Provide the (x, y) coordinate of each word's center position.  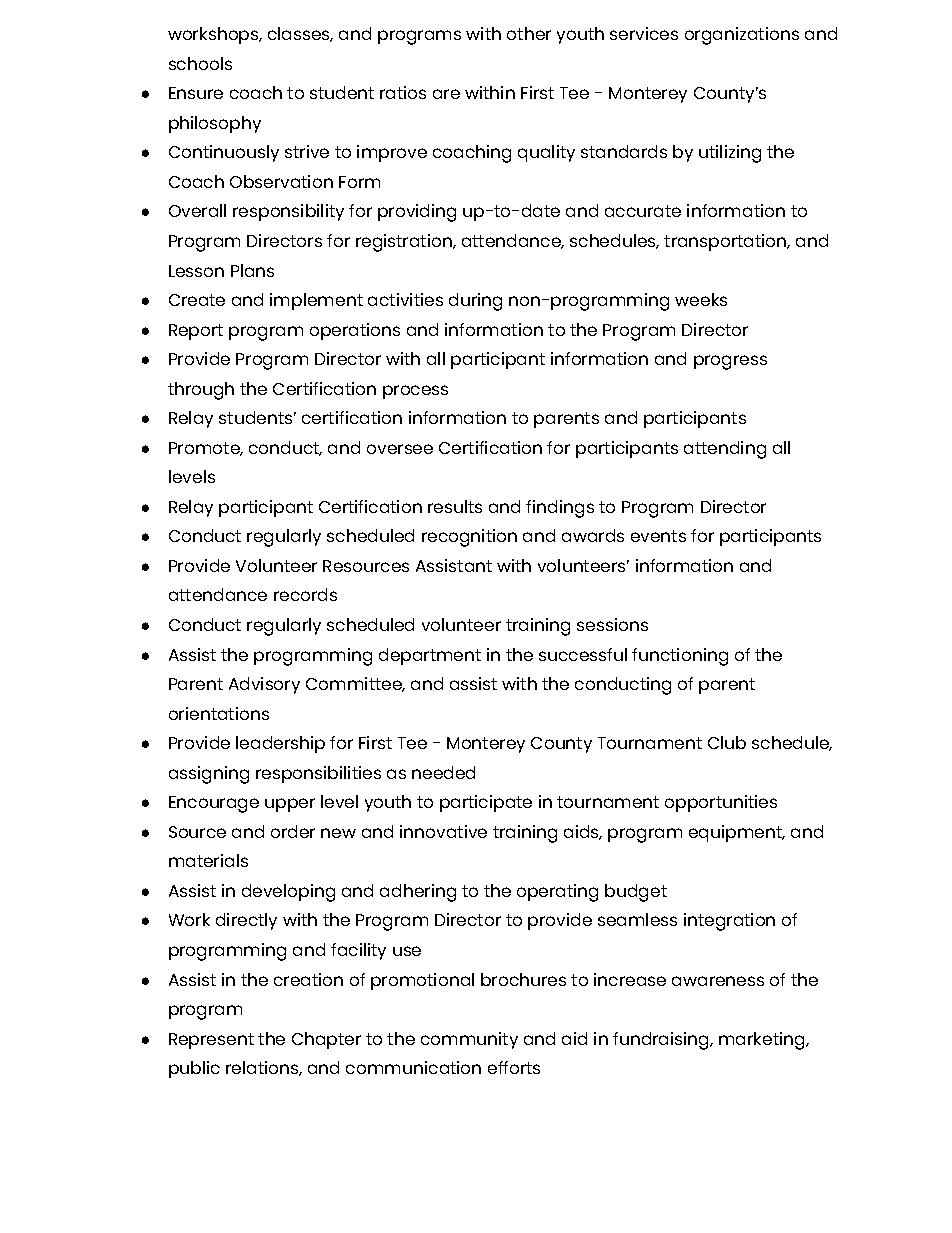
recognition (469, 538)
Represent (211, 1041)
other (529, 33)
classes (300, 34)
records (305, 594)
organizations (742, 36)
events (658, 536)
